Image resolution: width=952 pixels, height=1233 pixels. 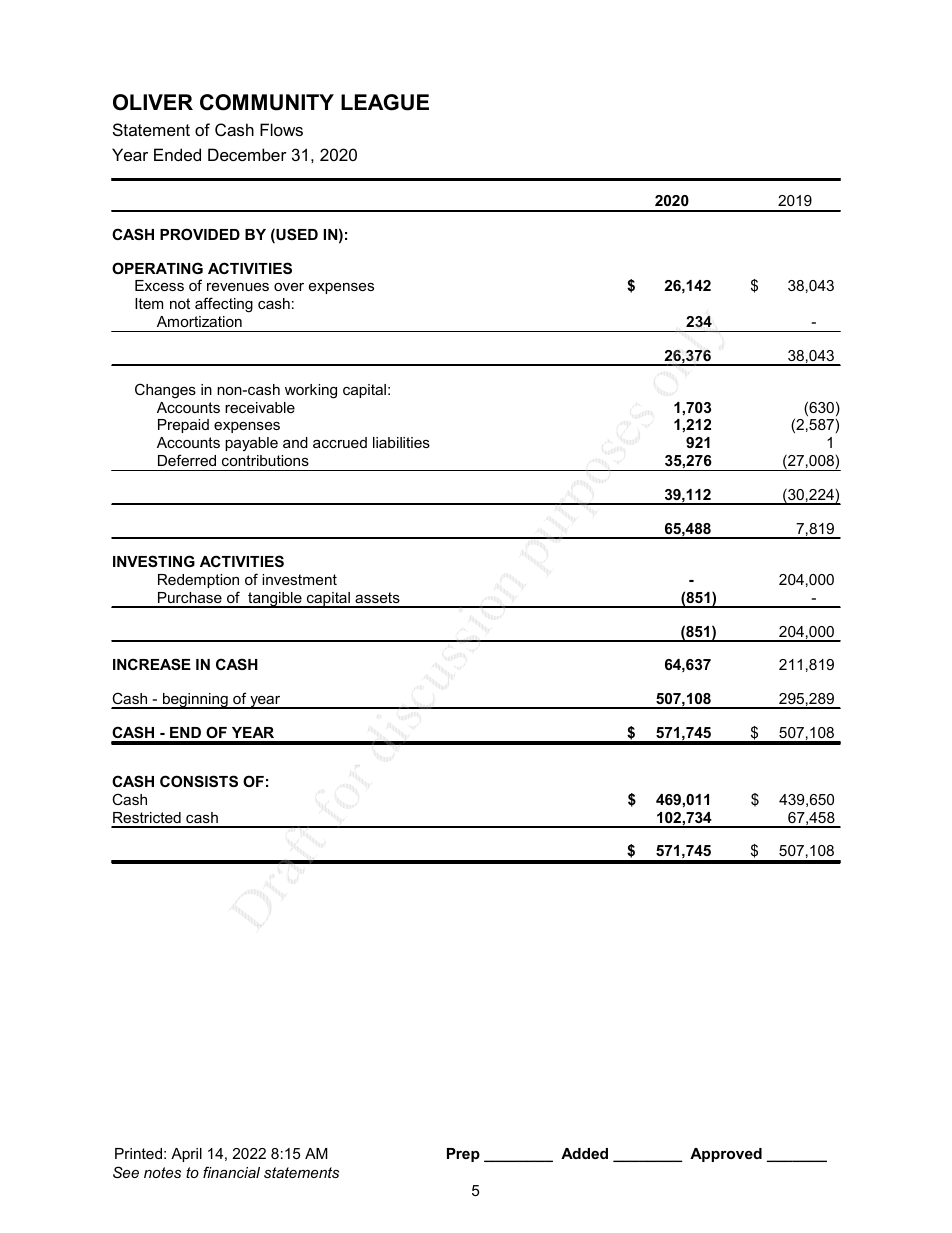 I want to click on Flows, so click(x=281, y=129).
